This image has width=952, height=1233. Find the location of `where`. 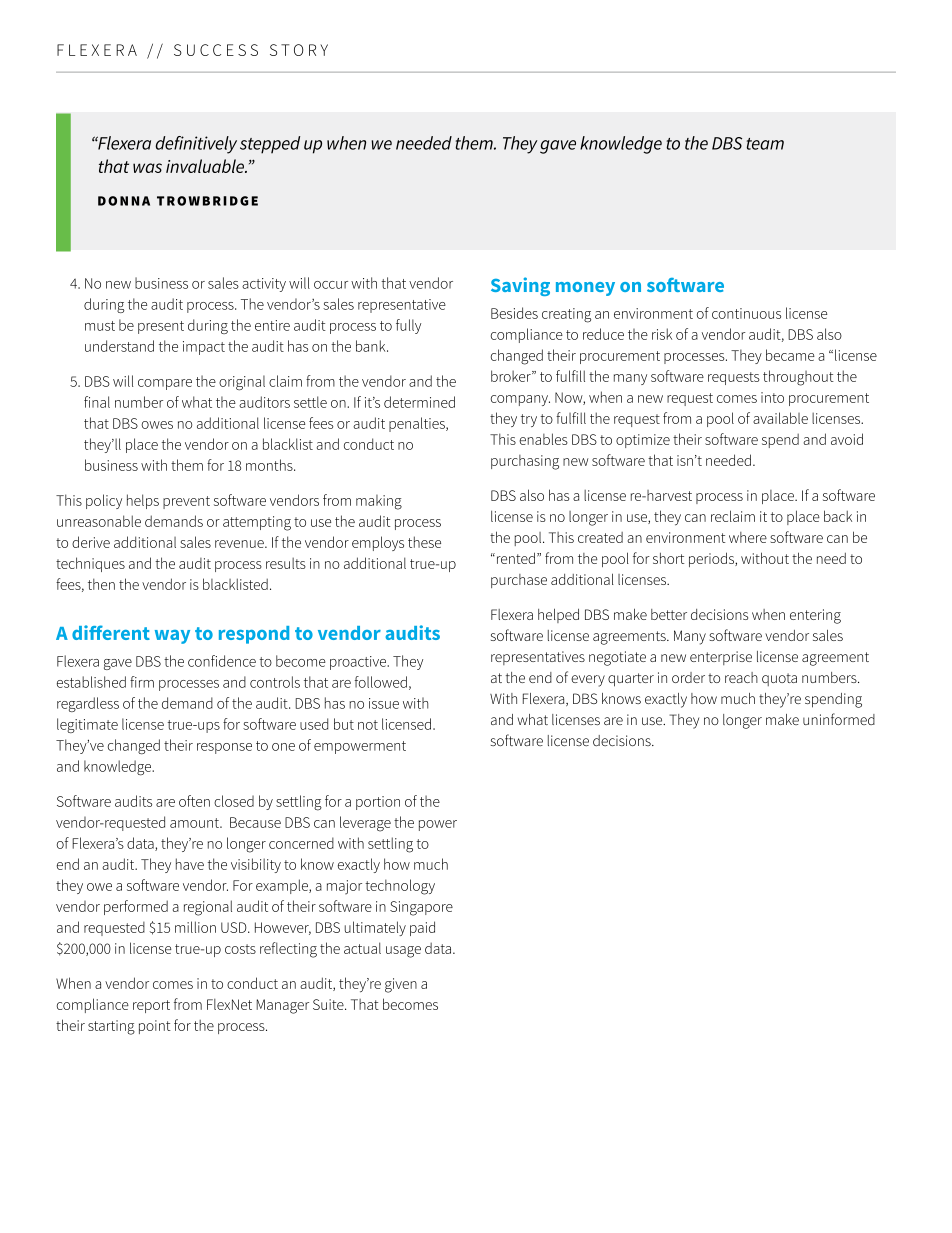

where is located at coordinates (748, 537).
